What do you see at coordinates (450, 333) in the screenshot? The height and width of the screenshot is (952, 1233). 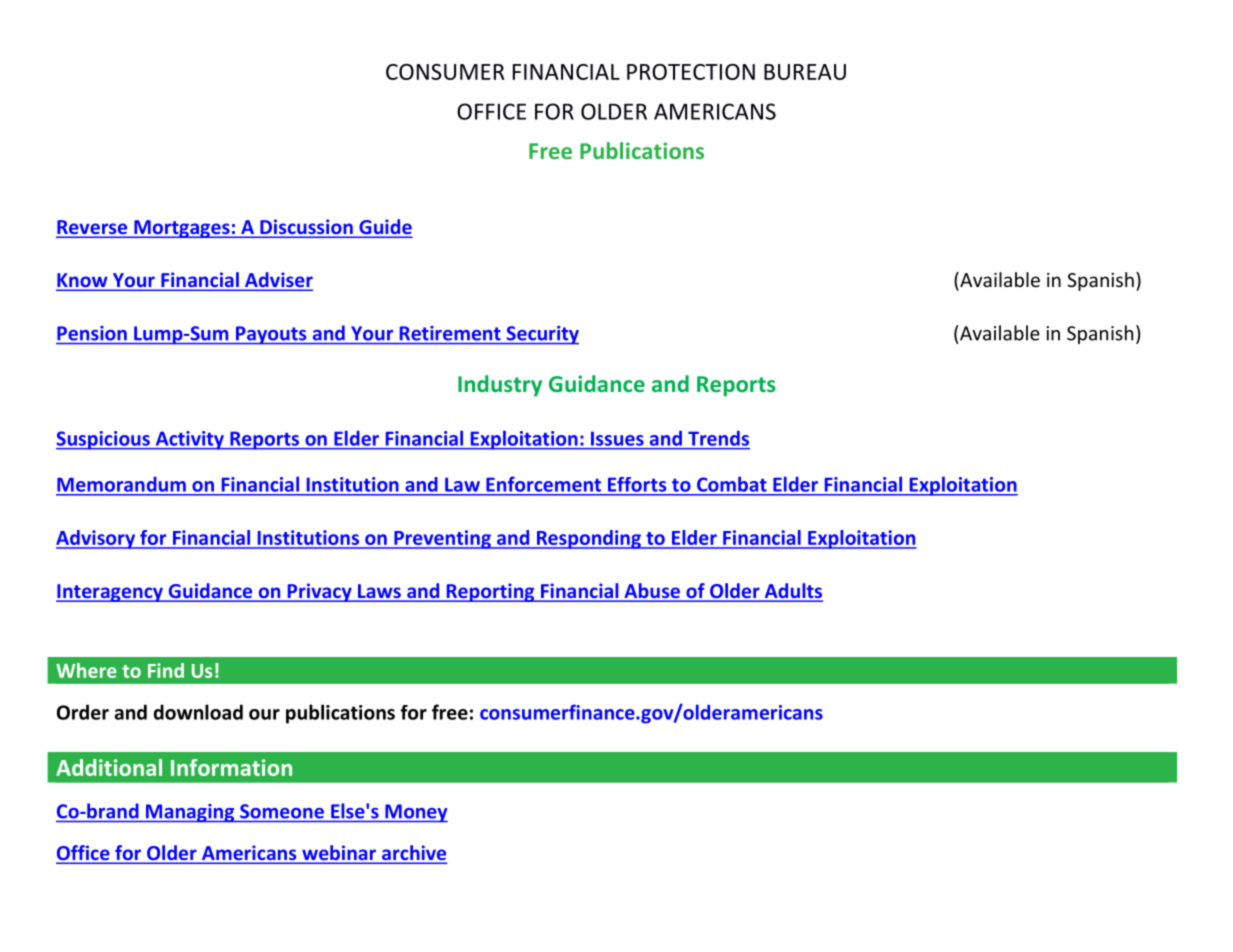 I see `Retirement` at bounding box center [450, 333].
